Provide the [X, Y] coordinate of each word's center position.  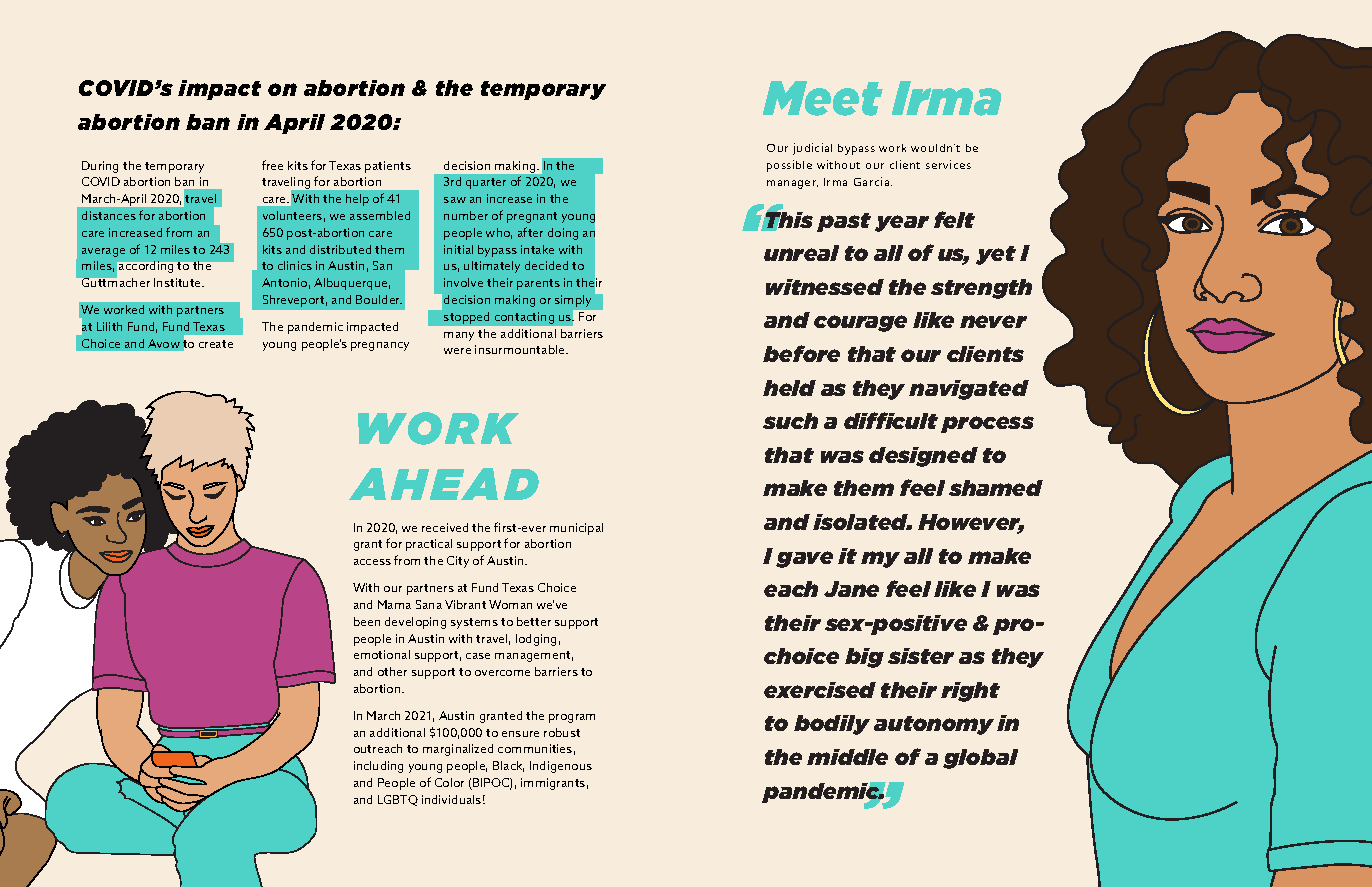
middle [847, 757]
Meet [823, 98]
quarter [486, 183]
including [378, 767]
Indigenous [561, 767]
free [272, 165]
